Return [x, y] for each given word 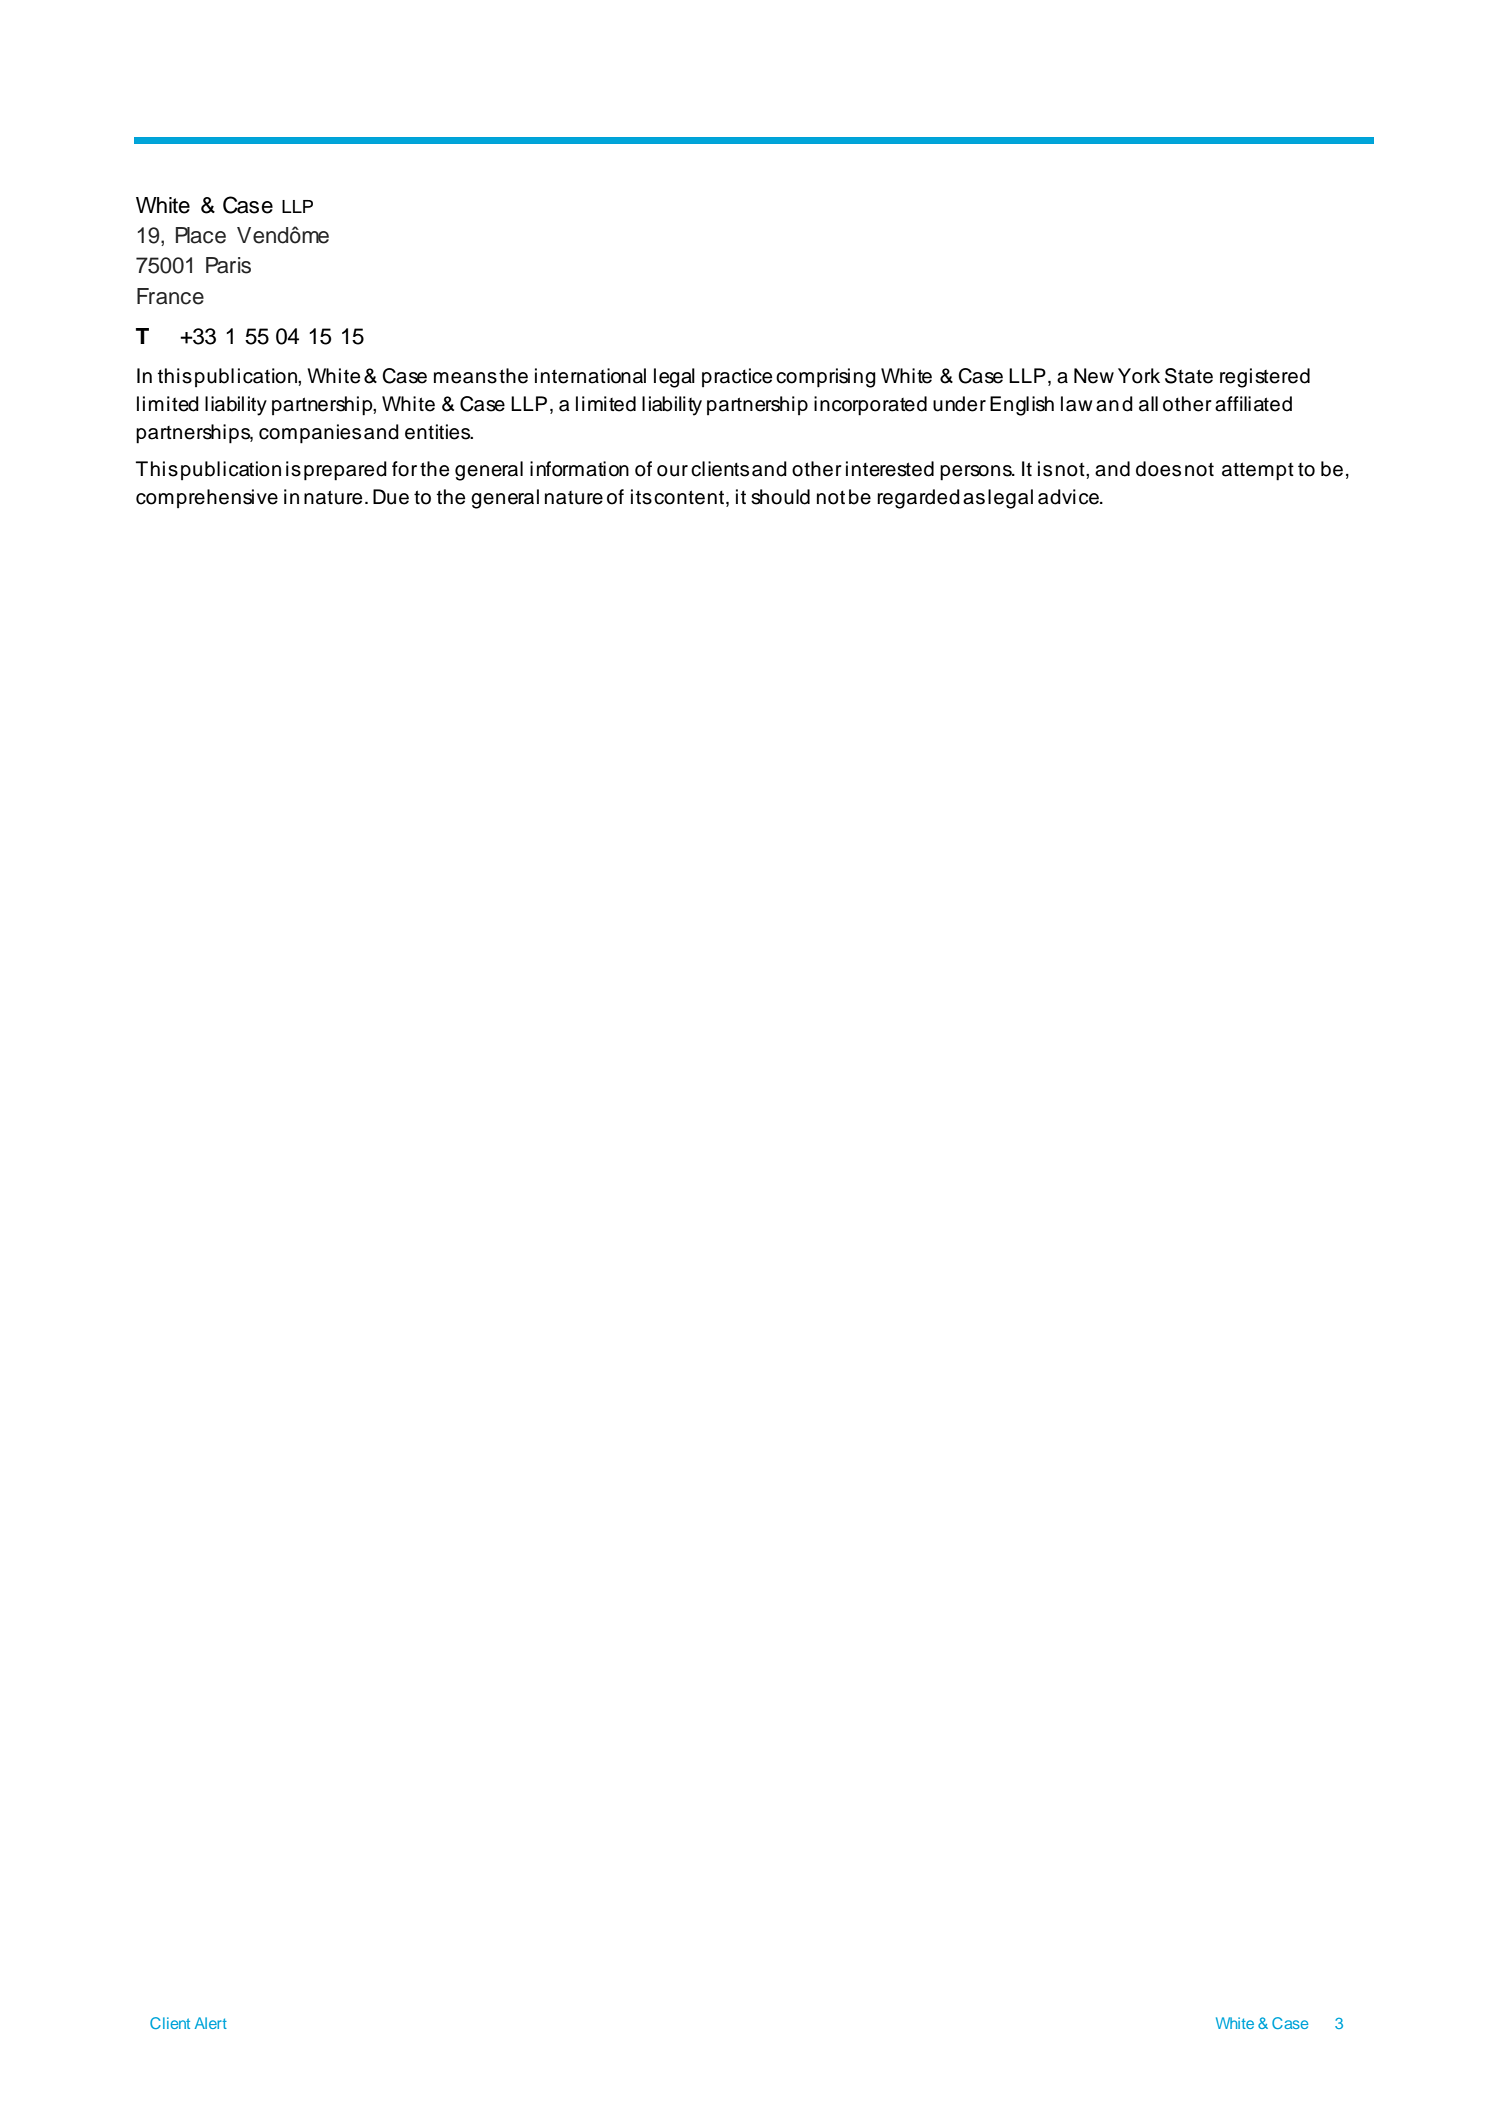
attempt [1258, 471]
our [672, 471]
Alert [211, 2023]
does [1158, 469]
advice [1069, 497]
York [1139, 376]
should [780, 497]
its [641, 497]
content [689, 497]
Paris [228, 265]
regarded [918, 499]
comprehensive [207, 498]
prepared [345, 471]
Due [391, 497]
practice [737, 377]
